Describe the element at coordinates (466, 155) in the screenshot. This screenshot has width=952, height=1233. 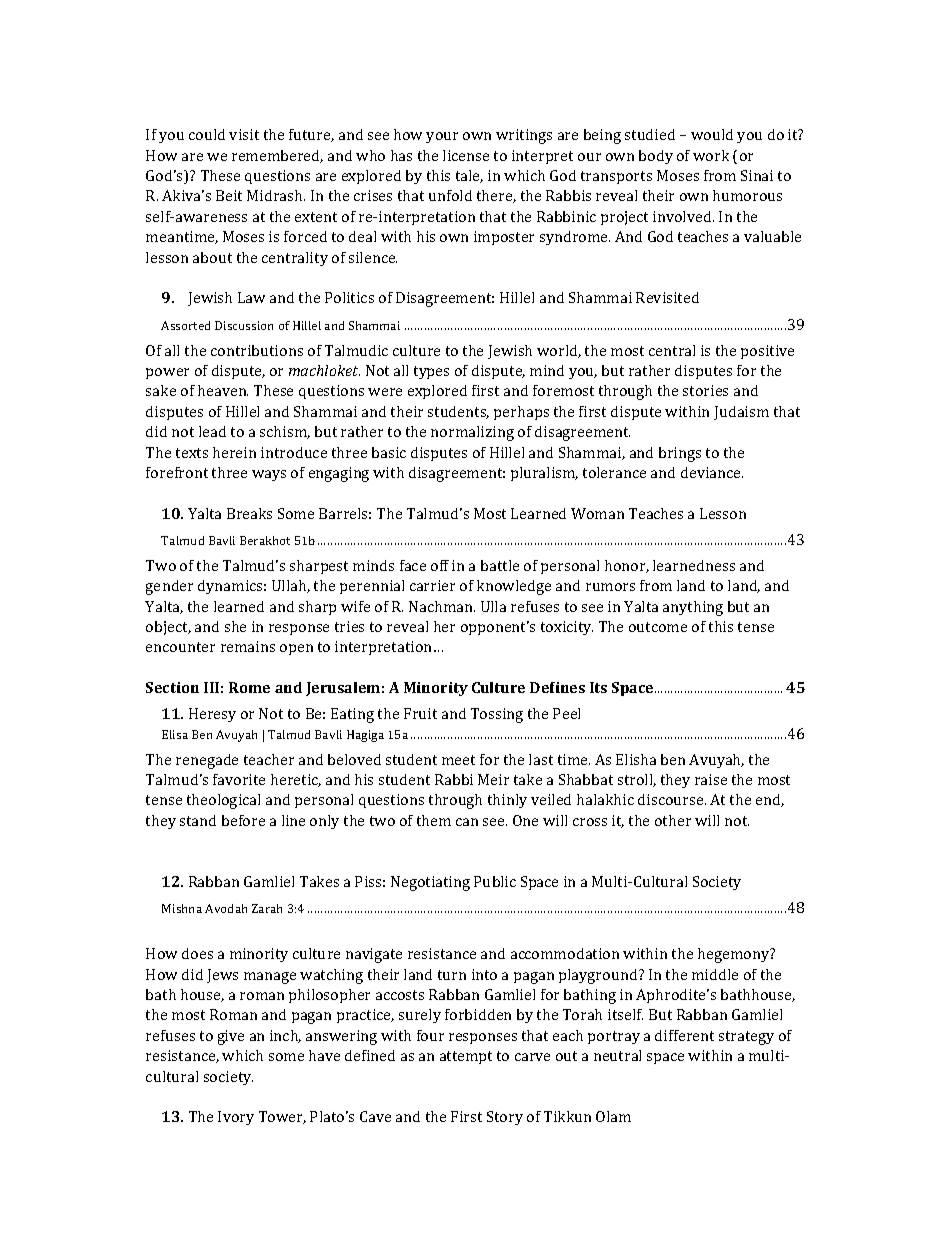
I see `license` at that location.
